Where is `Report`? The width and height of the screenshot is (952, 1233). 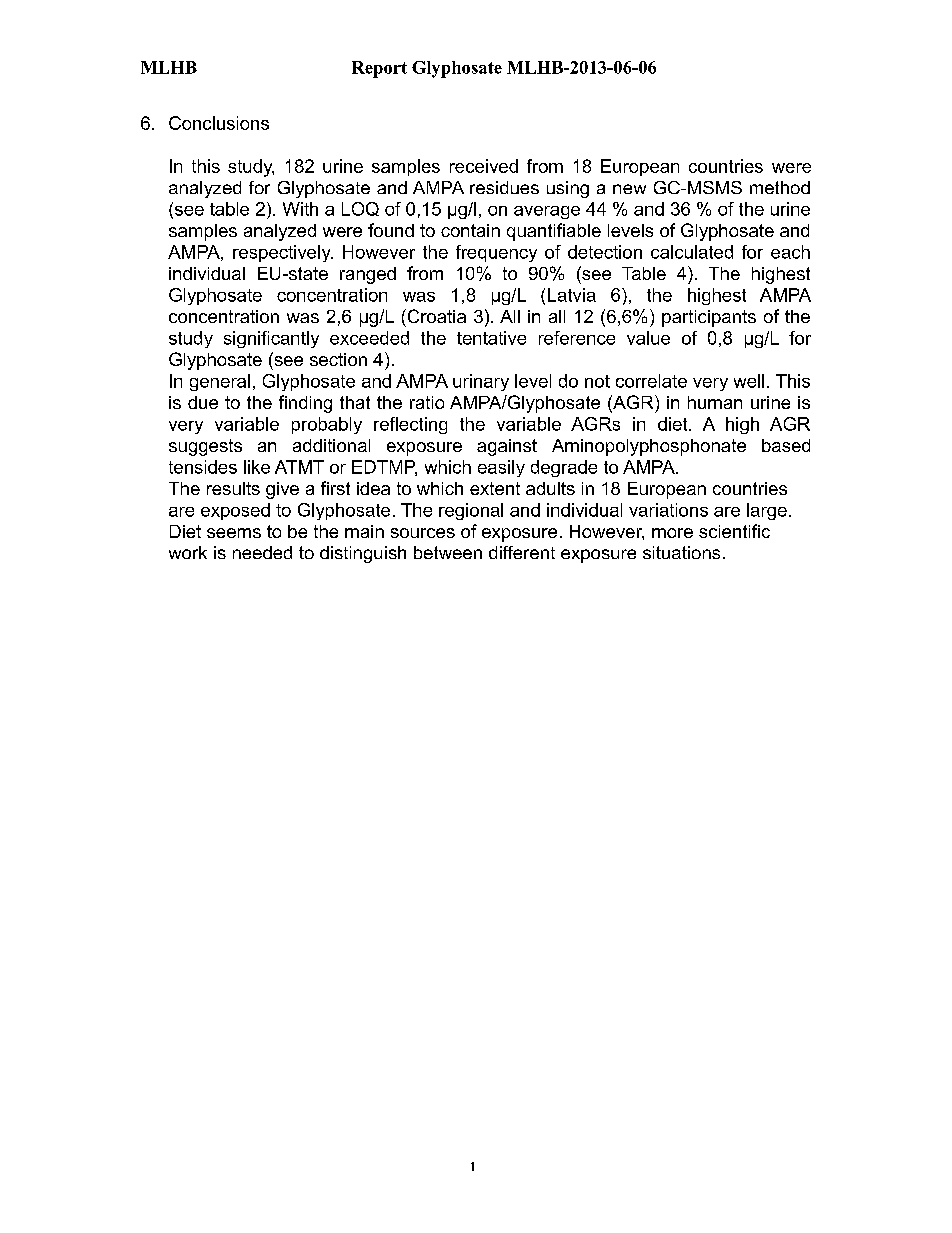
Report is located at coordinates (379, 69).
